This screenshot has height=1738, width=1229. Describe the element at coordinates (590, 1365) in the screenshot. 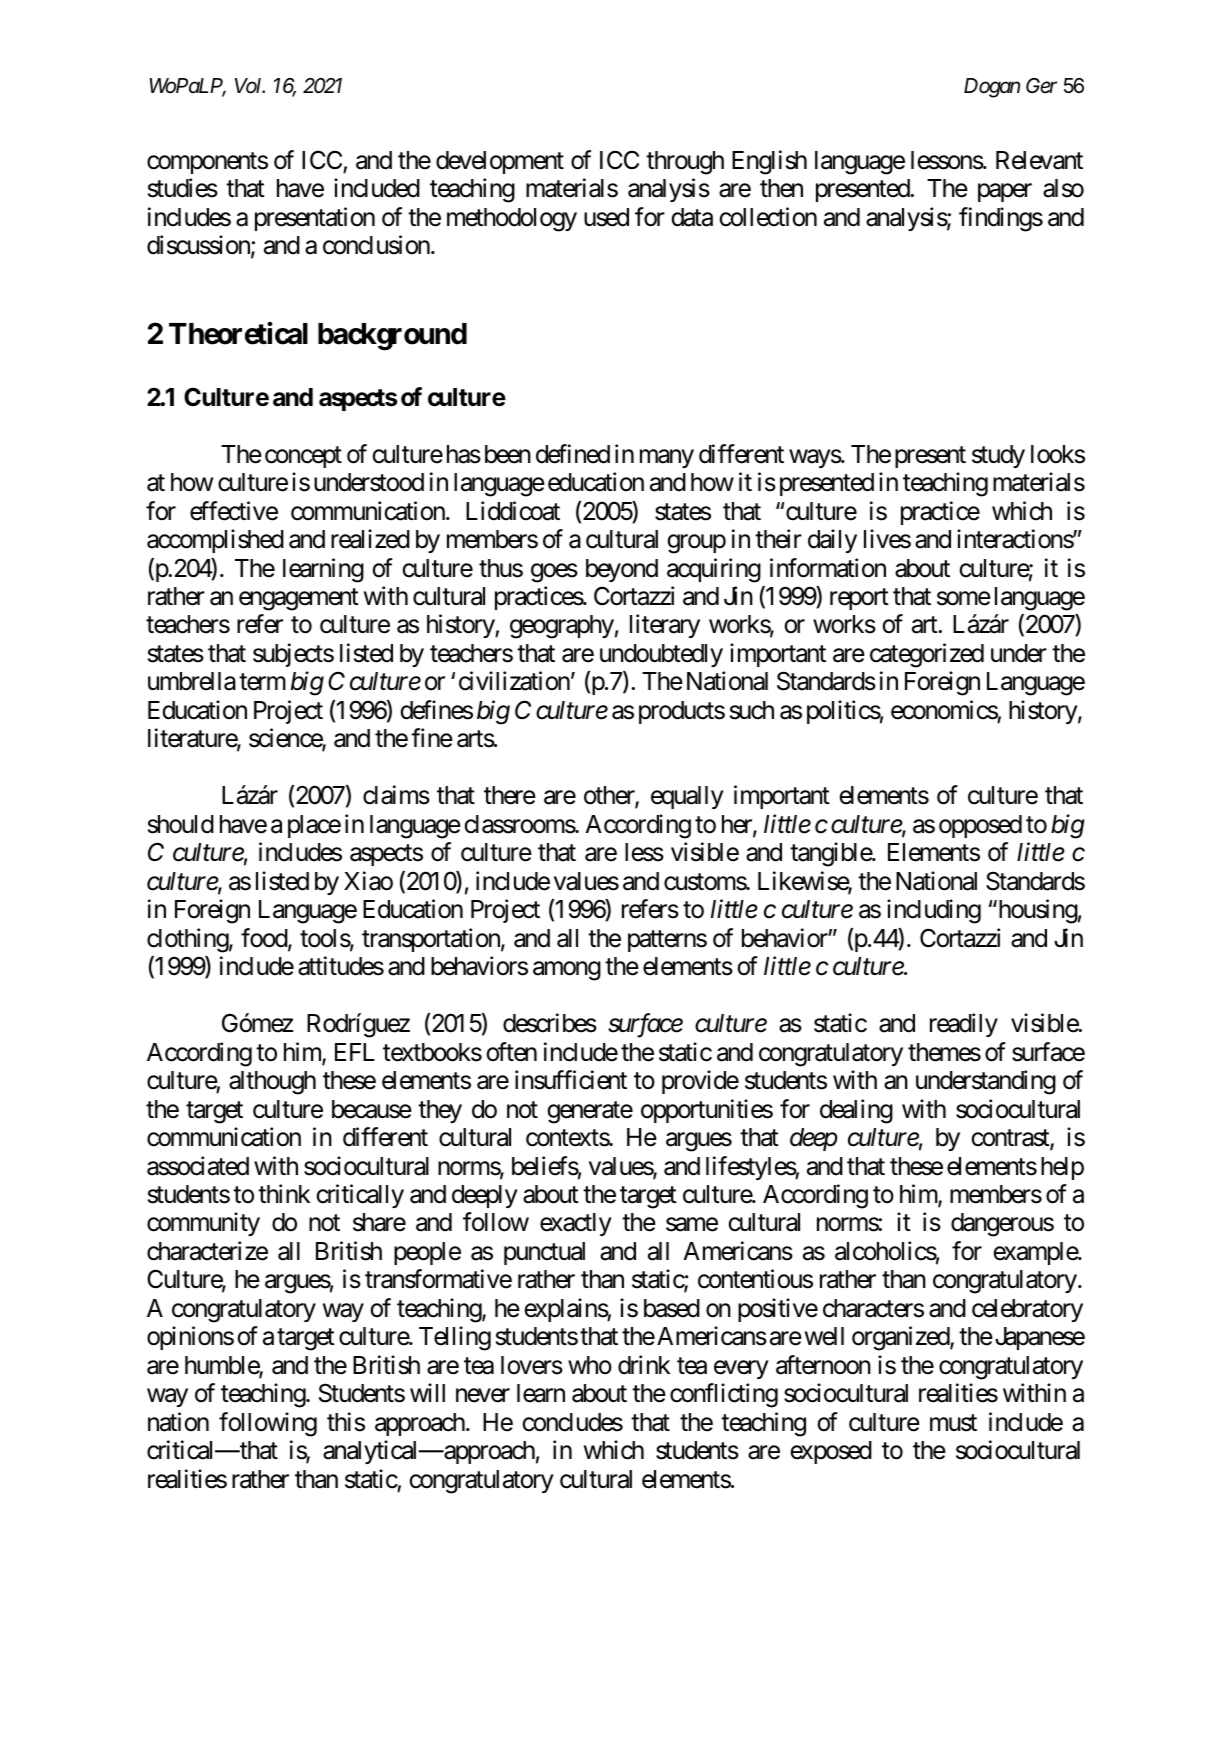

I see `who` at that location.
